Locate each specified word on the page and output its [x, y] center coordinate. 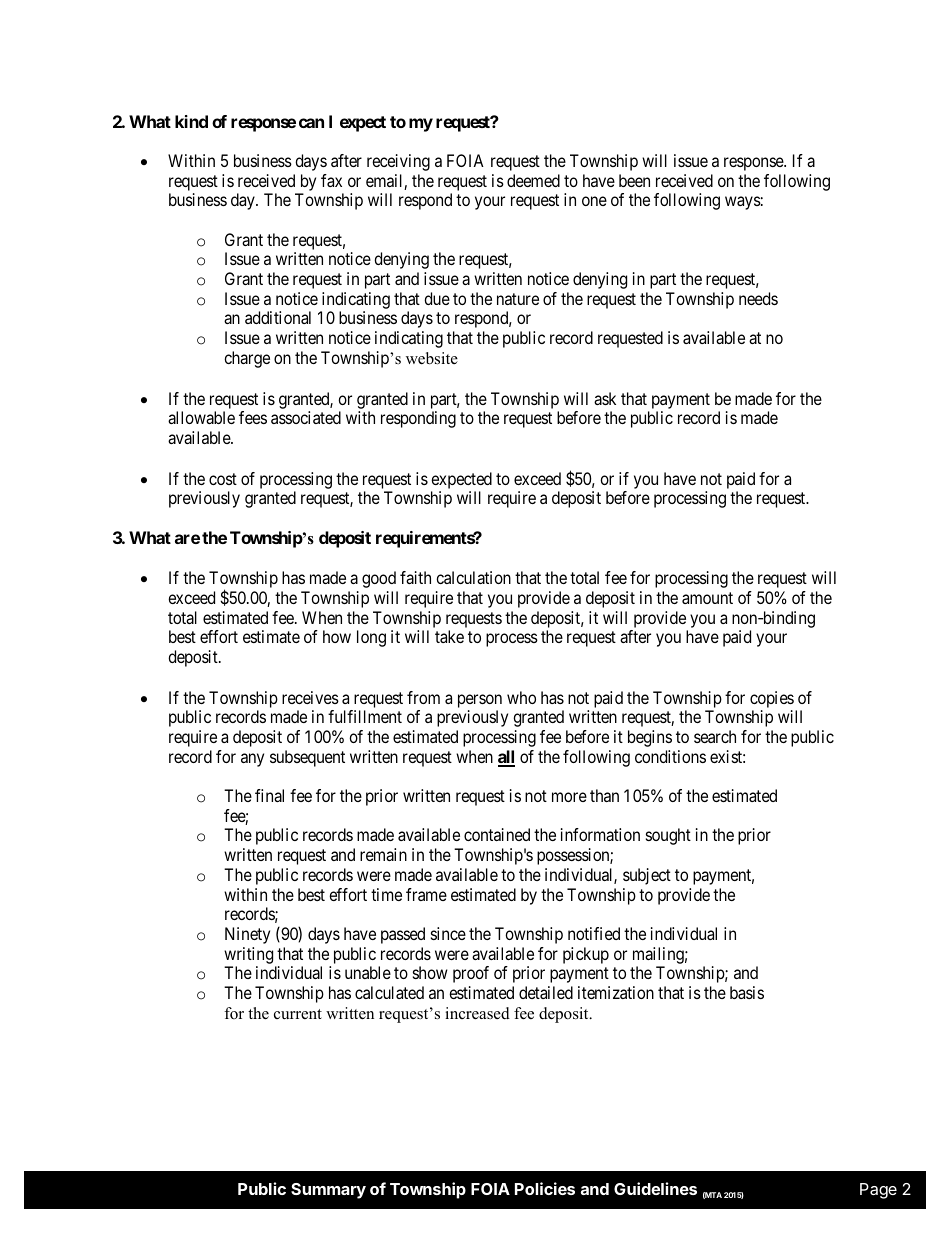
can [311, 123]
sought [668, 836]
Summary [328, 1191]
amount [707, 598]
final [269, 795]
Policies [545, 1188]
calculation [473, 577]
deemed [533, 180]
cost [223, 479]
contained [497, 834]
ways [743, 203]
